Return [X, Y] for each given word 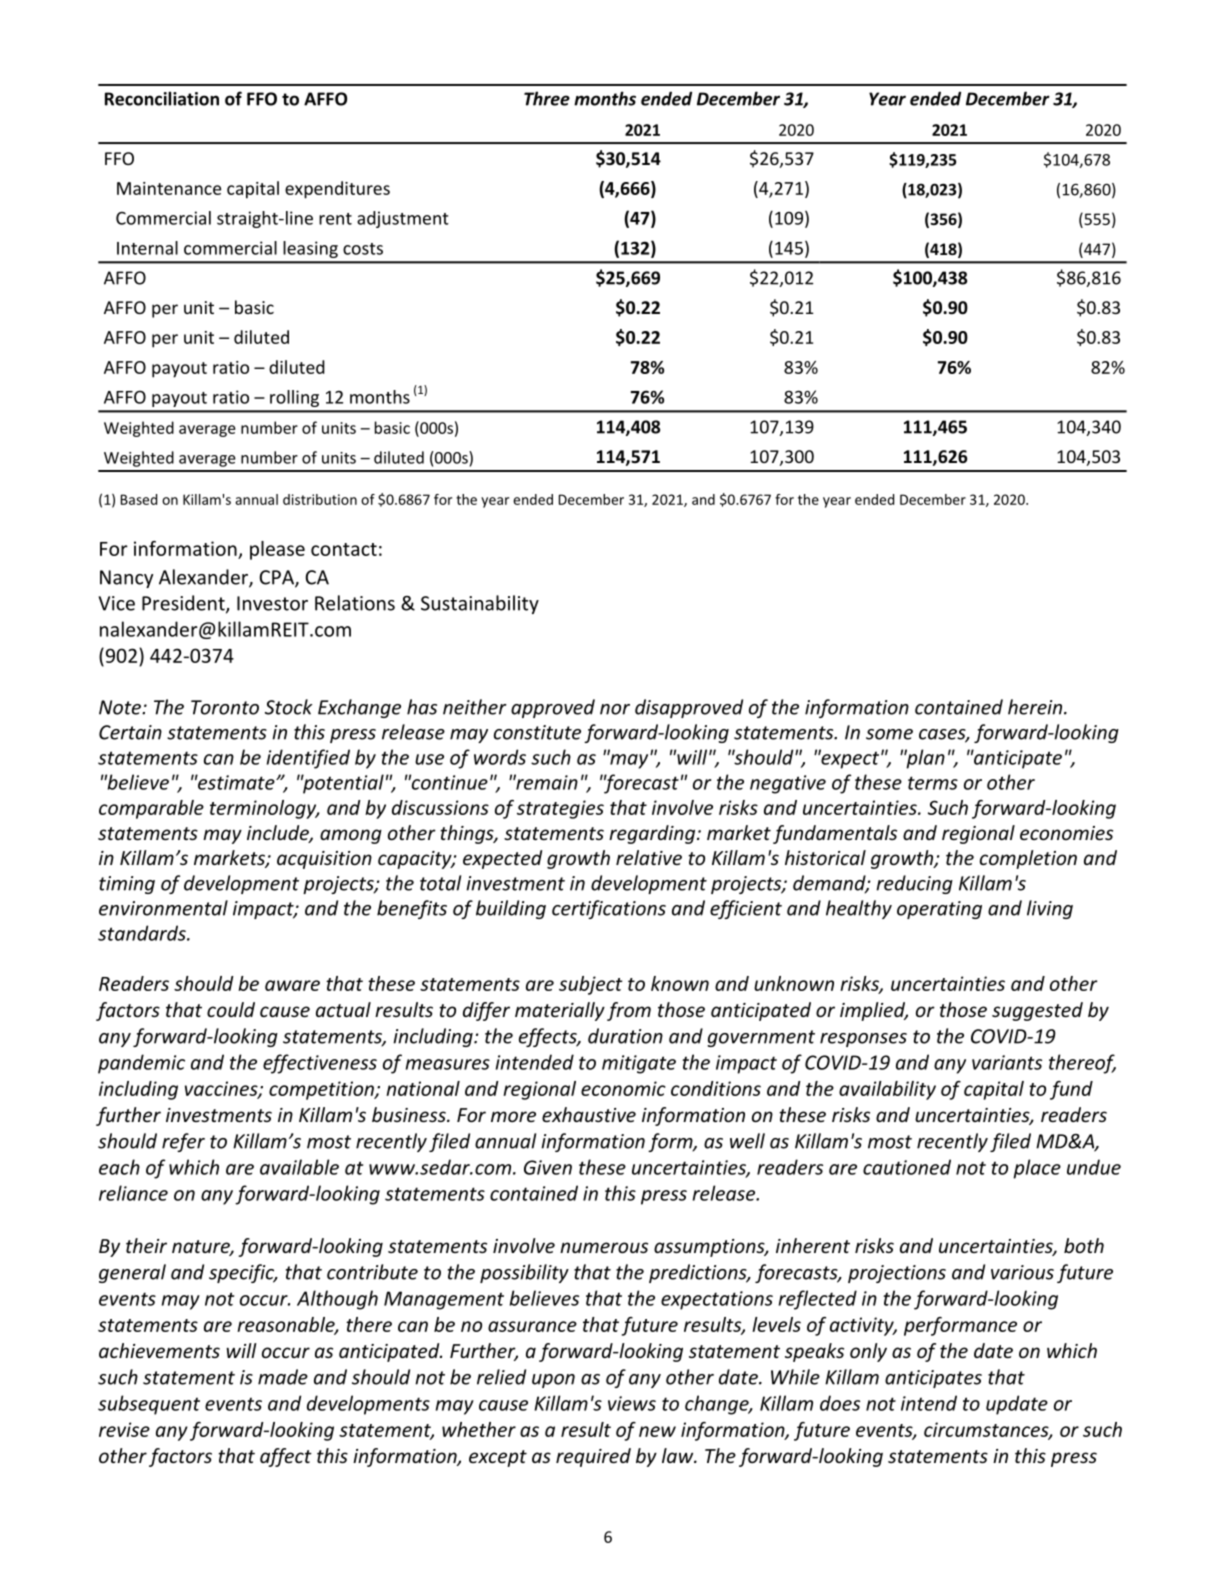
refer [183, 1142]
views [632, 1403]
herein [1036, 707]
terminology [264, 809]
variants [1007, 1062]
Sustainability [480, 604]
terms [933, 783]
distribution [320, 499]
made [283, 1377]
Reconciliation [162, 98]
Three [547, 98]
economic [623, 1088]
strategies [560, 809]
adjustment [403, 219]
